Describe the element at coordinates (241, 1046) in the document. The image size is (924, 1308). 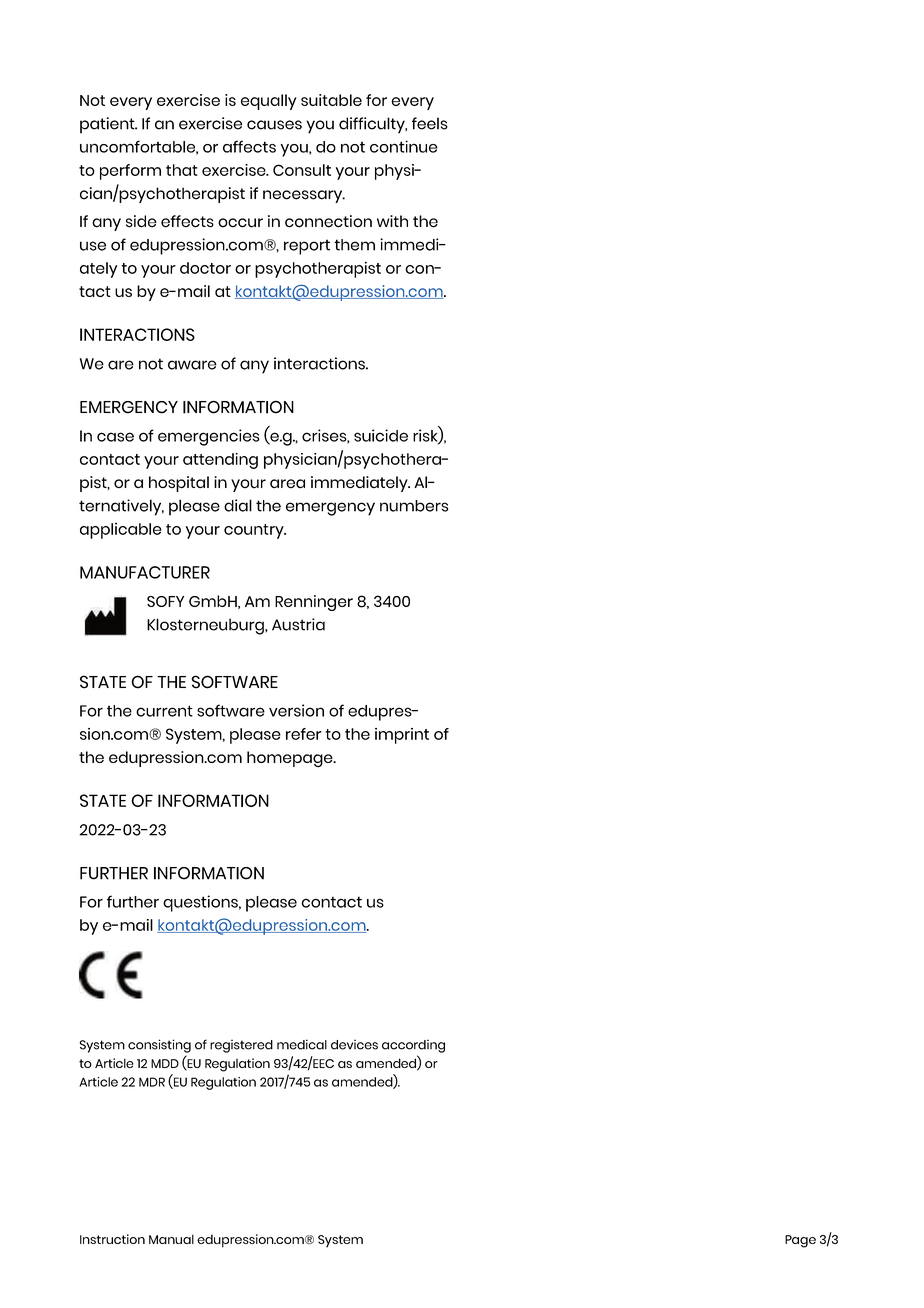
I see `registered` at that location.
